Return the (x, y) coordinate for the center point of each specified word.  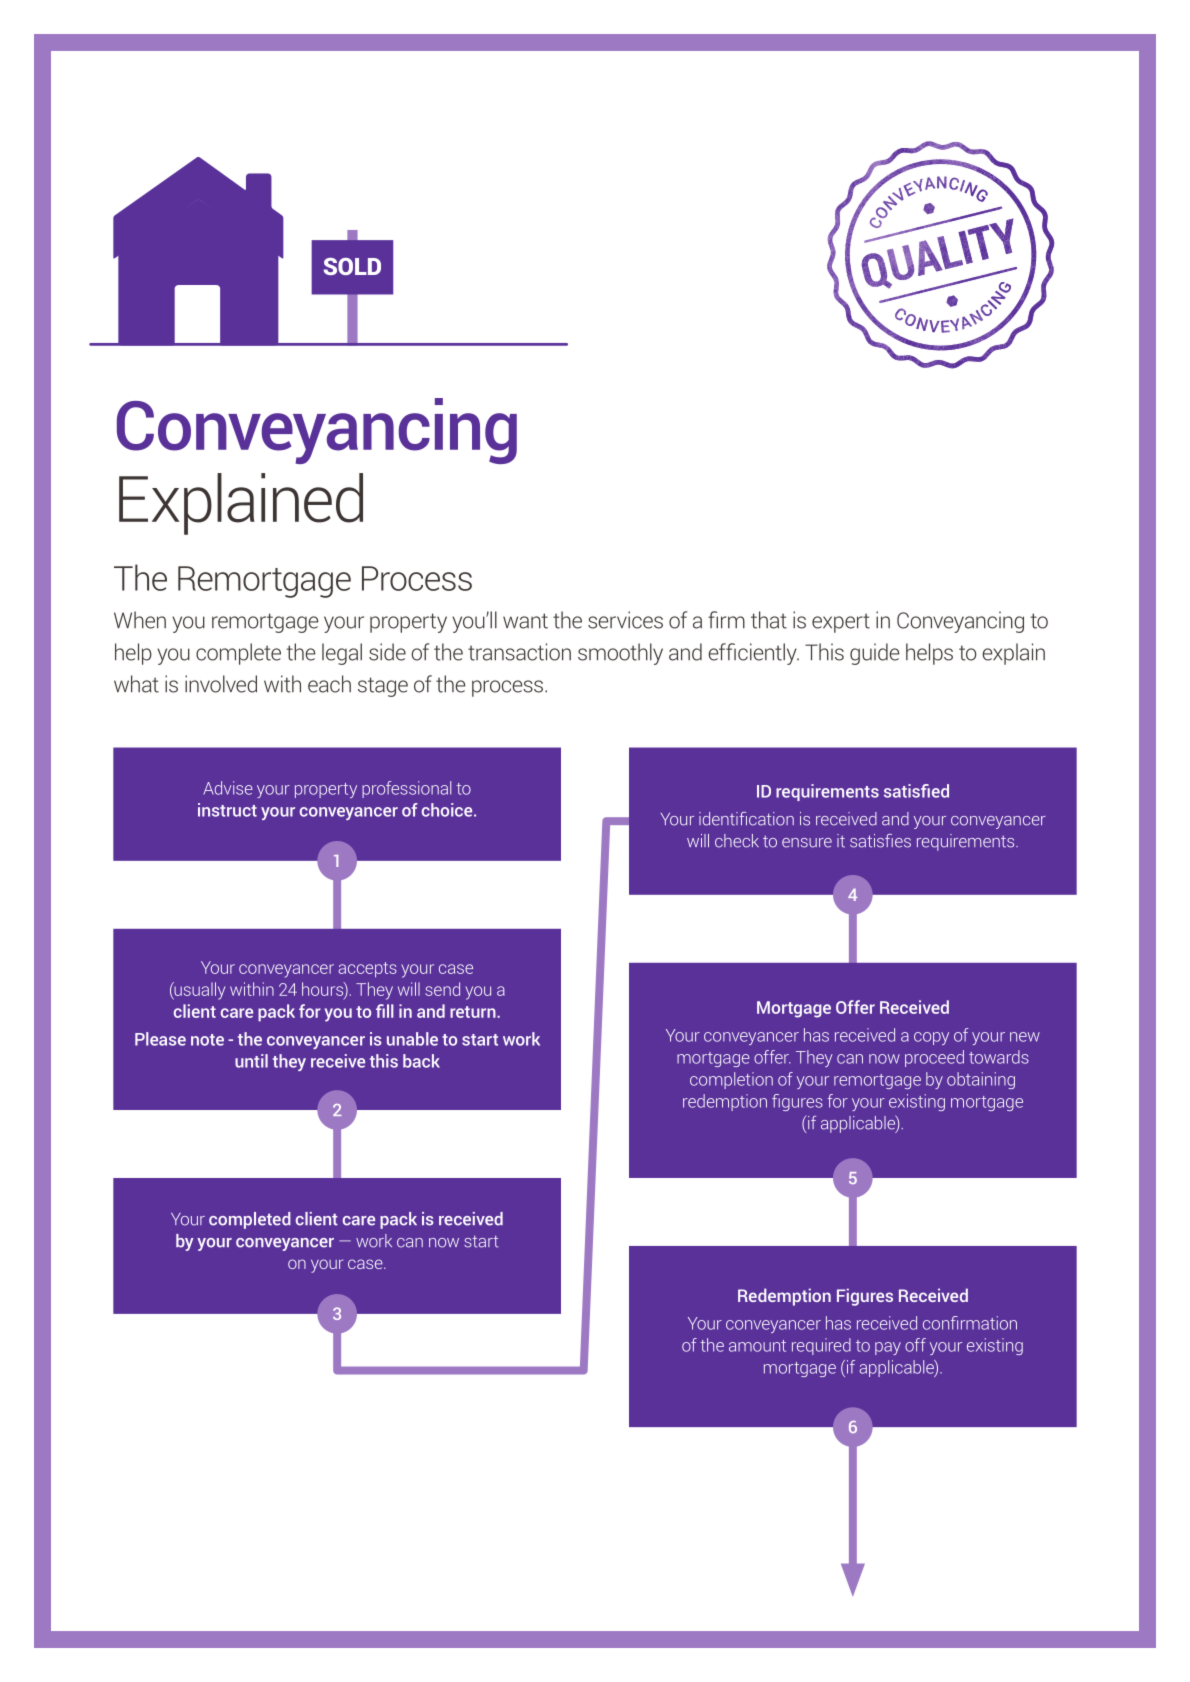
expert (841, 623)
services (625, 620)
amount (757, 1346)
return (474, 1012)
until (251, 1061)
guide (874, 654)
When (140, 620)
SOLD (352, 266)
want (525, 621)
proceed (934, 1058)
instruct (227, 810)
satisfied (916, 791)
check (737, 841)
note (207, 1040)
